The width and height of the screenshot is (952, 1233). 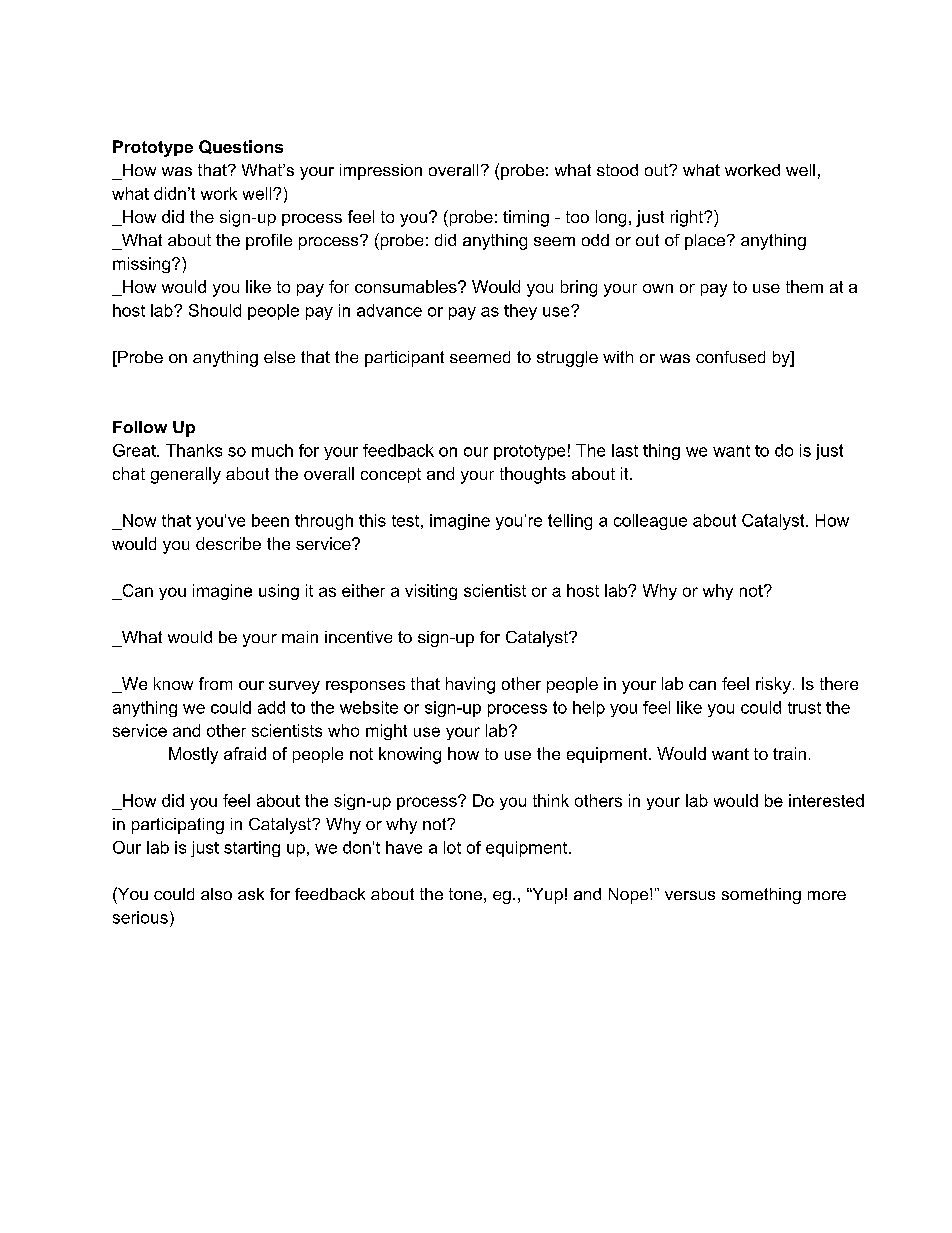 What do you see at coordinates (279, 357) in the screenshot?
I see `else` at bounding box center [279, 357].
